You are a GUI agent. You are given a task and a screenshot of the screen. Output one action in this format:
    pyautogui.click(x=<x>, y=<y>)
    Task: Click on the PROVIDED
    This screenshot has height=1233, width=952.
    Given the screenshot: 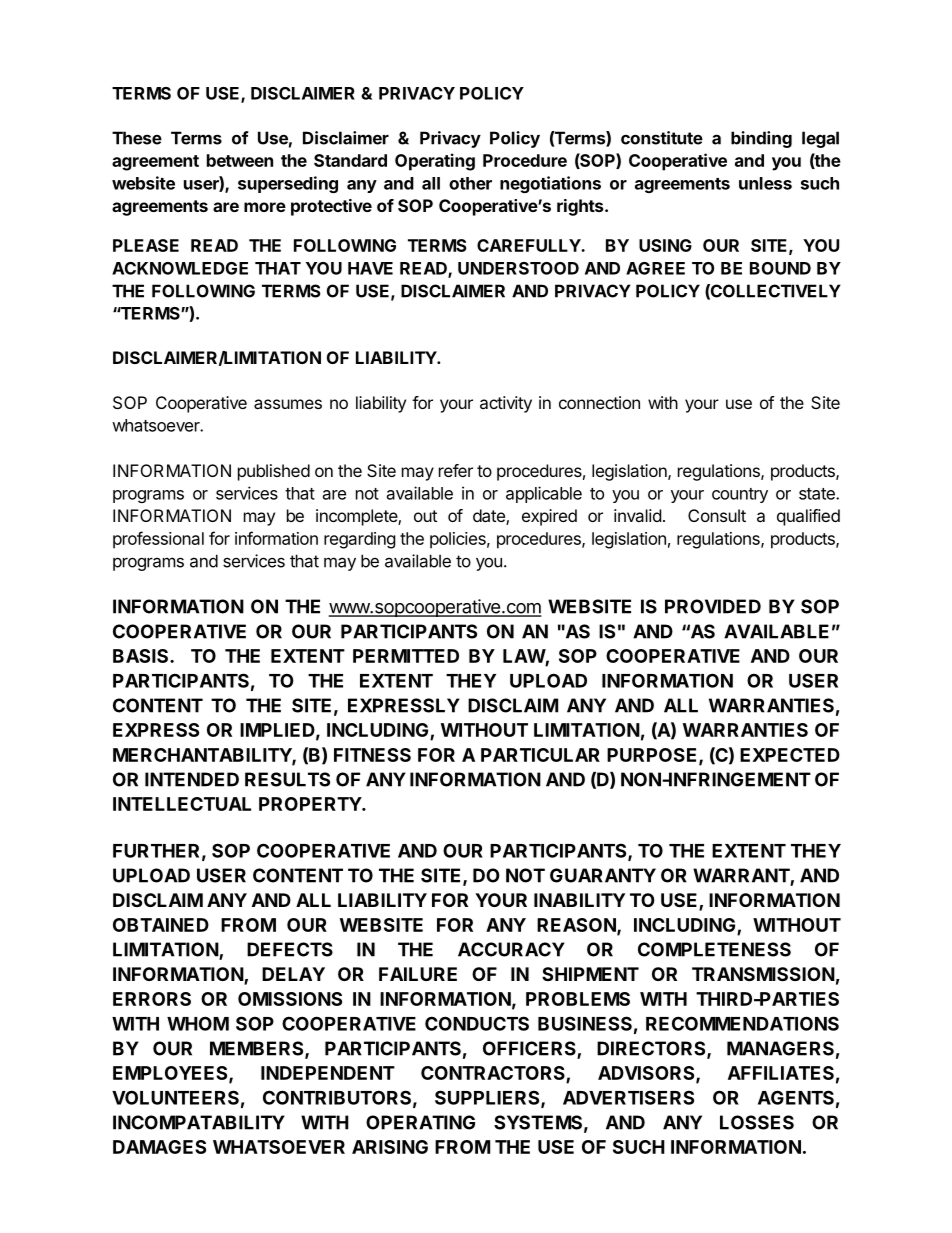 What is the action you would take?
    pyautogui.click(x=713, y=606)
